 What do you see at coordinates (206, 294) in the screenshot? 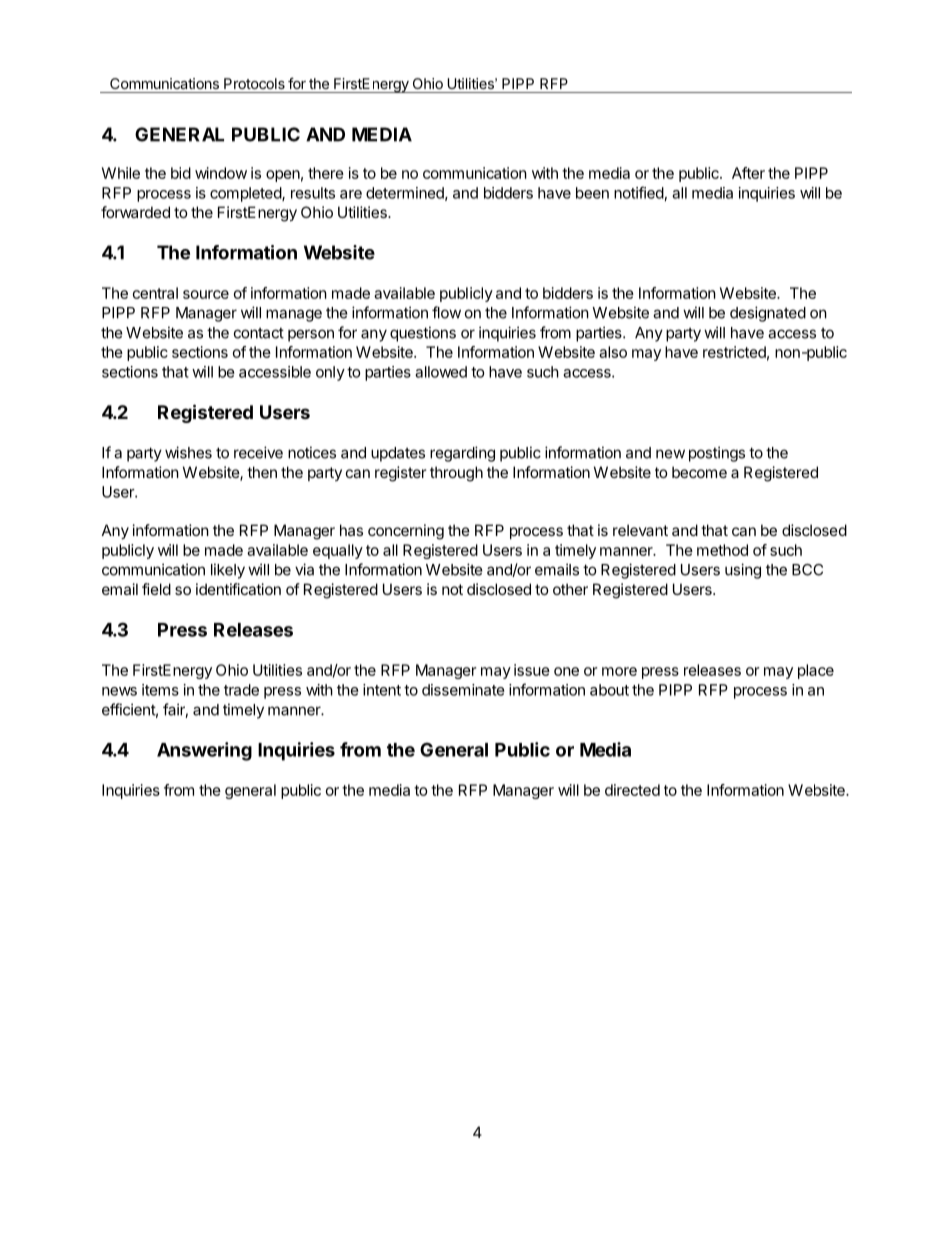
I see `source` at bounding box center [206, 294].
